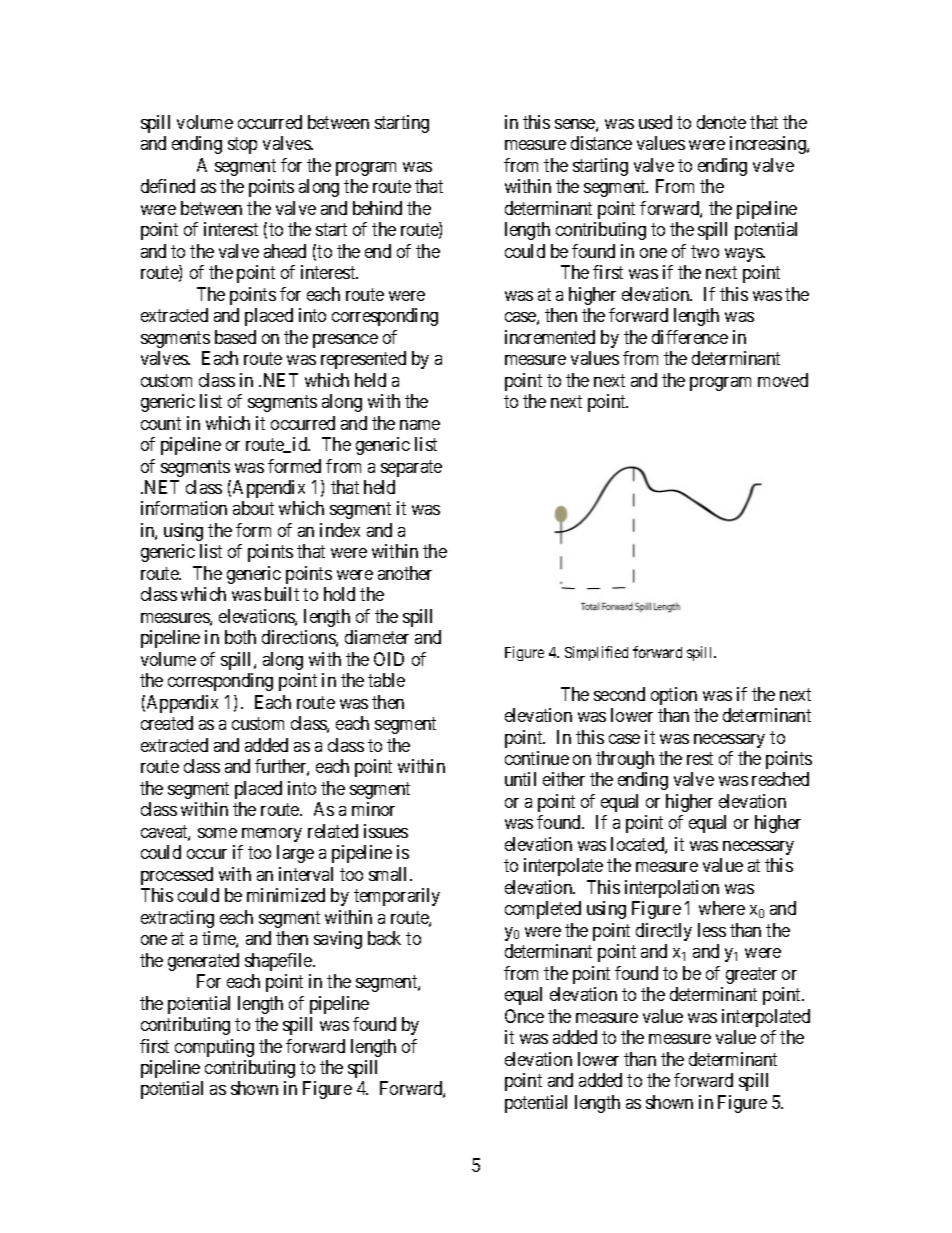  What do you see at coordinates (751, 975) in the screenshot?
I see `greater` at bounding box center [751, 975].
